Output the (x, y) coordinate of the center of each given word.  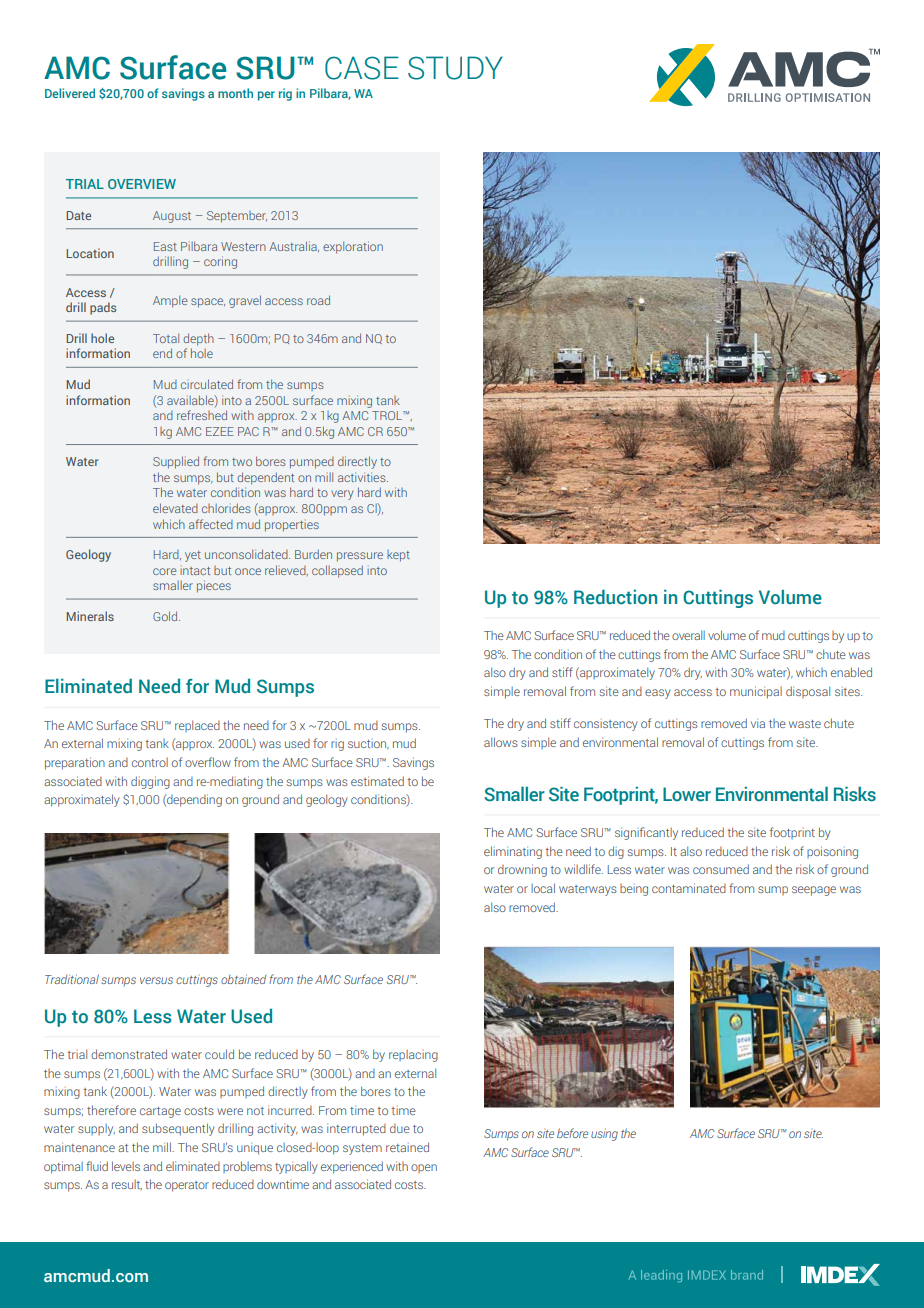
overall (688, 635)
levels (126, 1166)
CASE (362, 68)
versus (156, 980)
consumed (721, 869)
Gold (166, 616)
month (235, 93)
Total (166, 338)
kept (398, 556)
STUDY (455, 68)
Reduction (615, 597)
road (318, 300)
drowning (522, 870)
